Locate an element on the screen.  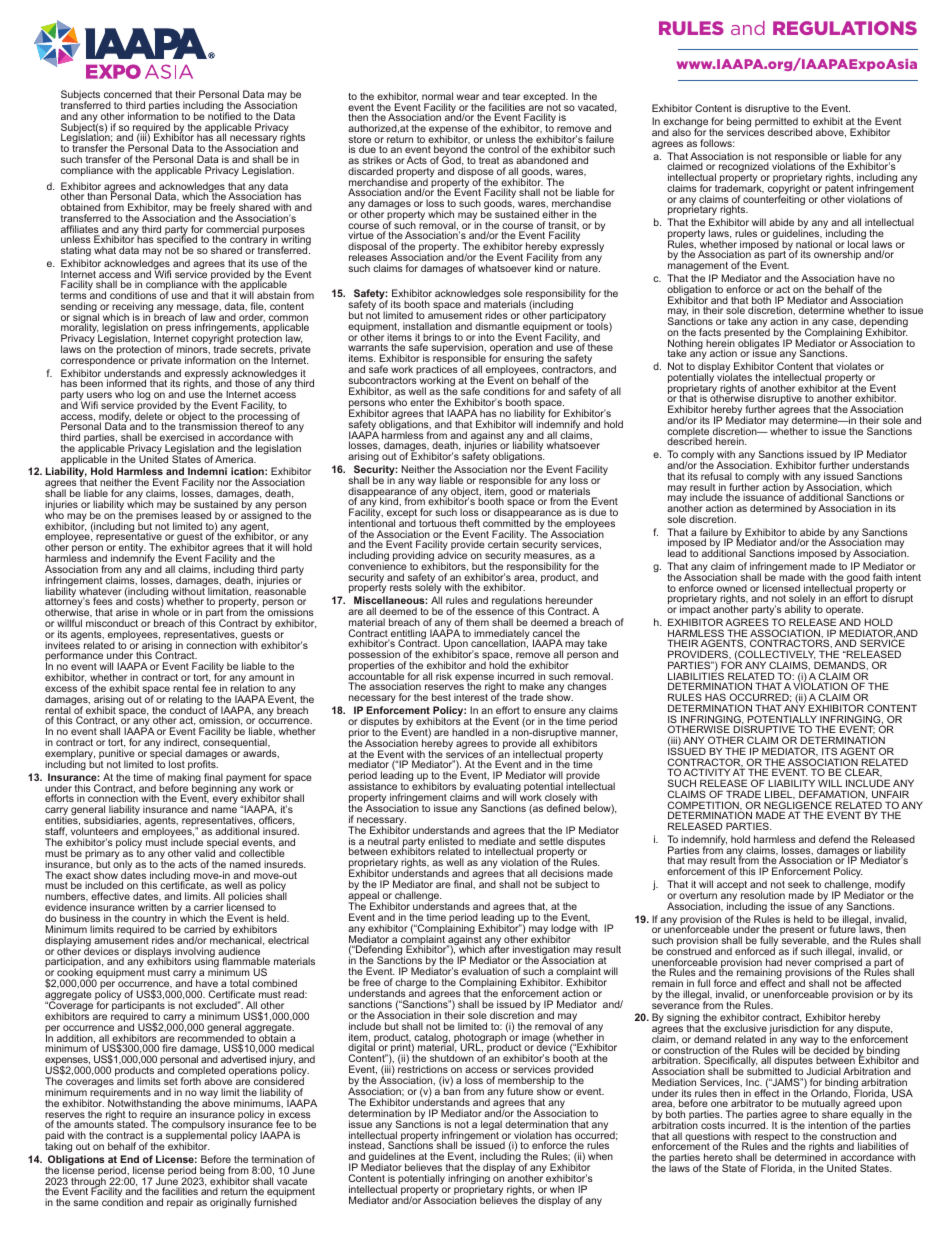
concerned is located at coordinates (128, 96).
